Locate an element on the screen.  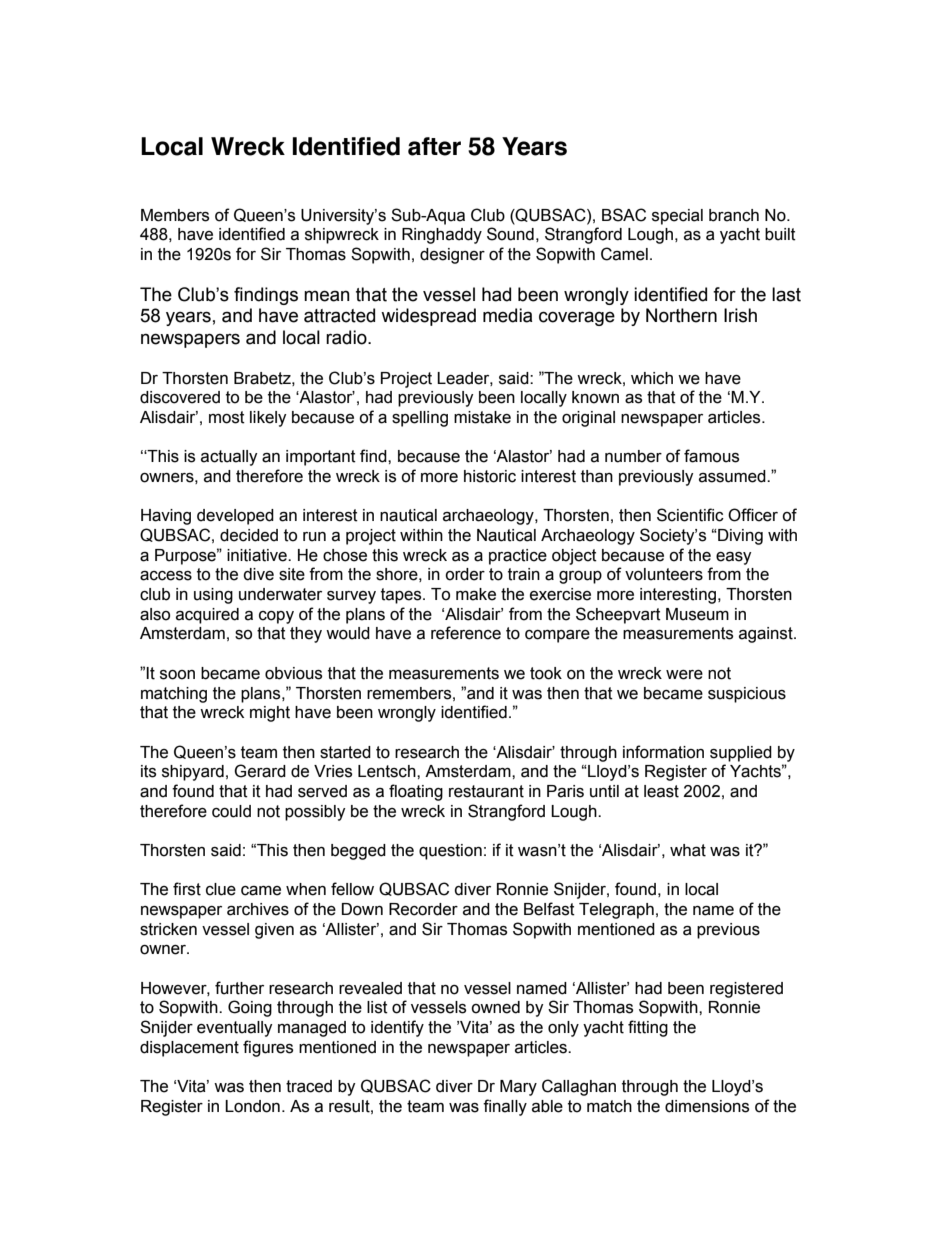
Museum is located at coordinates (697, 614).
